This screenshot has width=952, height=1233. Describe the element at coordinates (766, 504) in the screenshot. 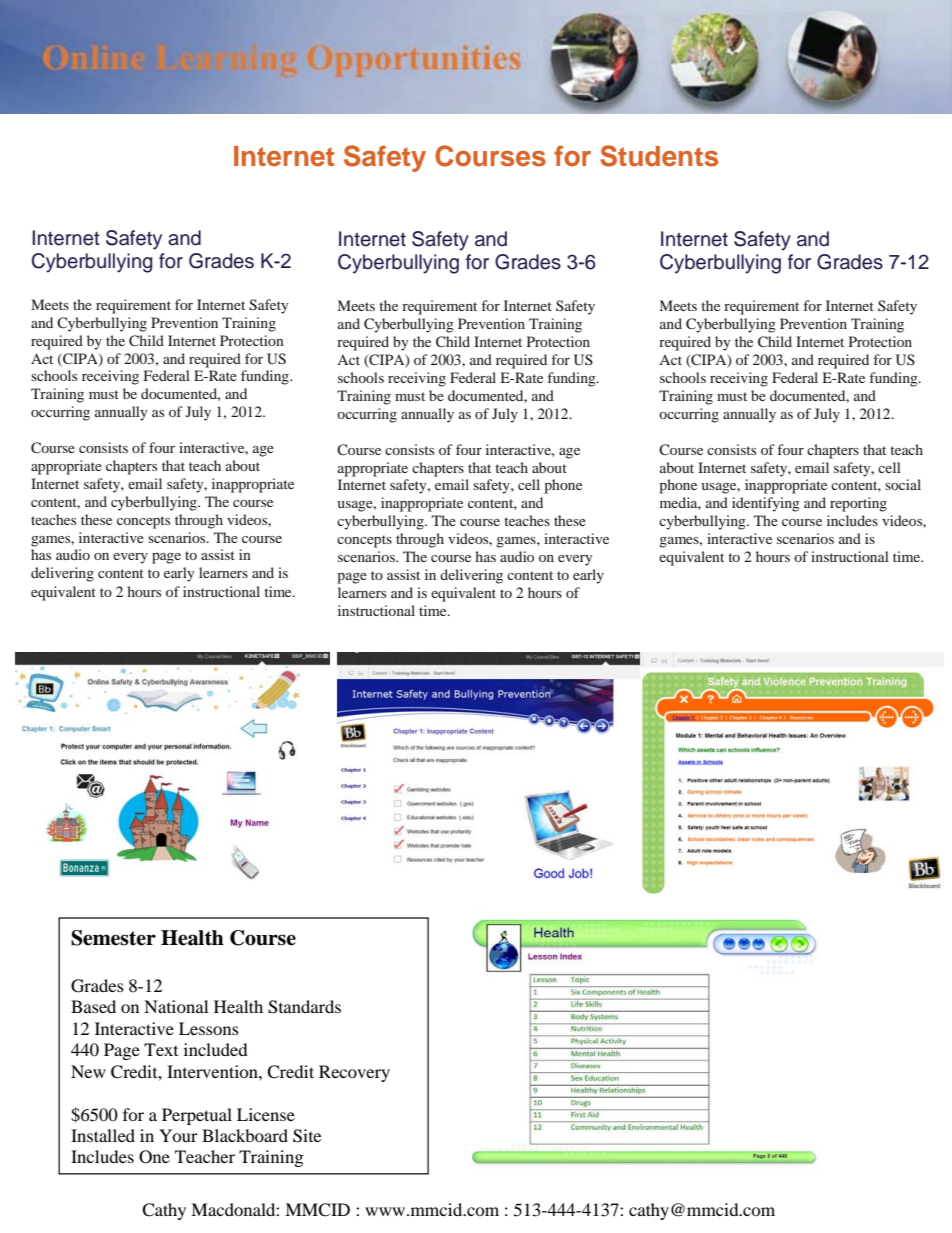

I see `identifying` at that location.
